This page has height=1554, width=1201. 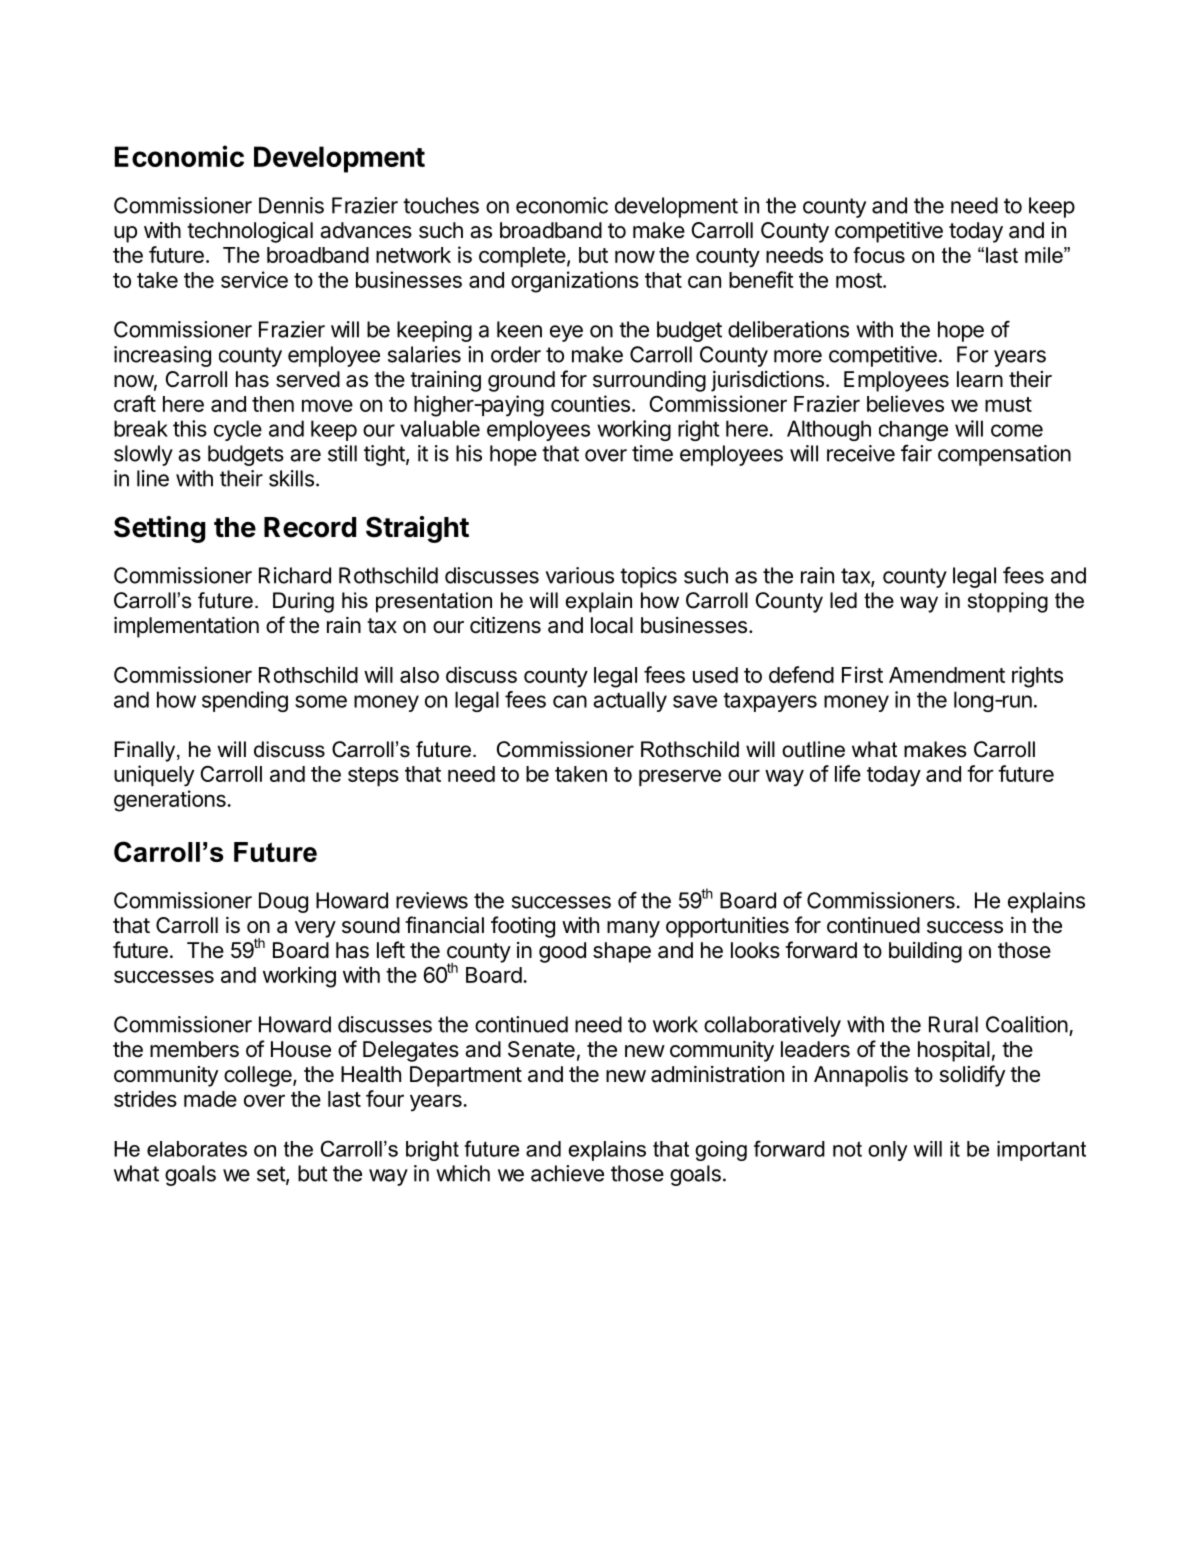 I want to click on technological, so click(x=250, y=232).
